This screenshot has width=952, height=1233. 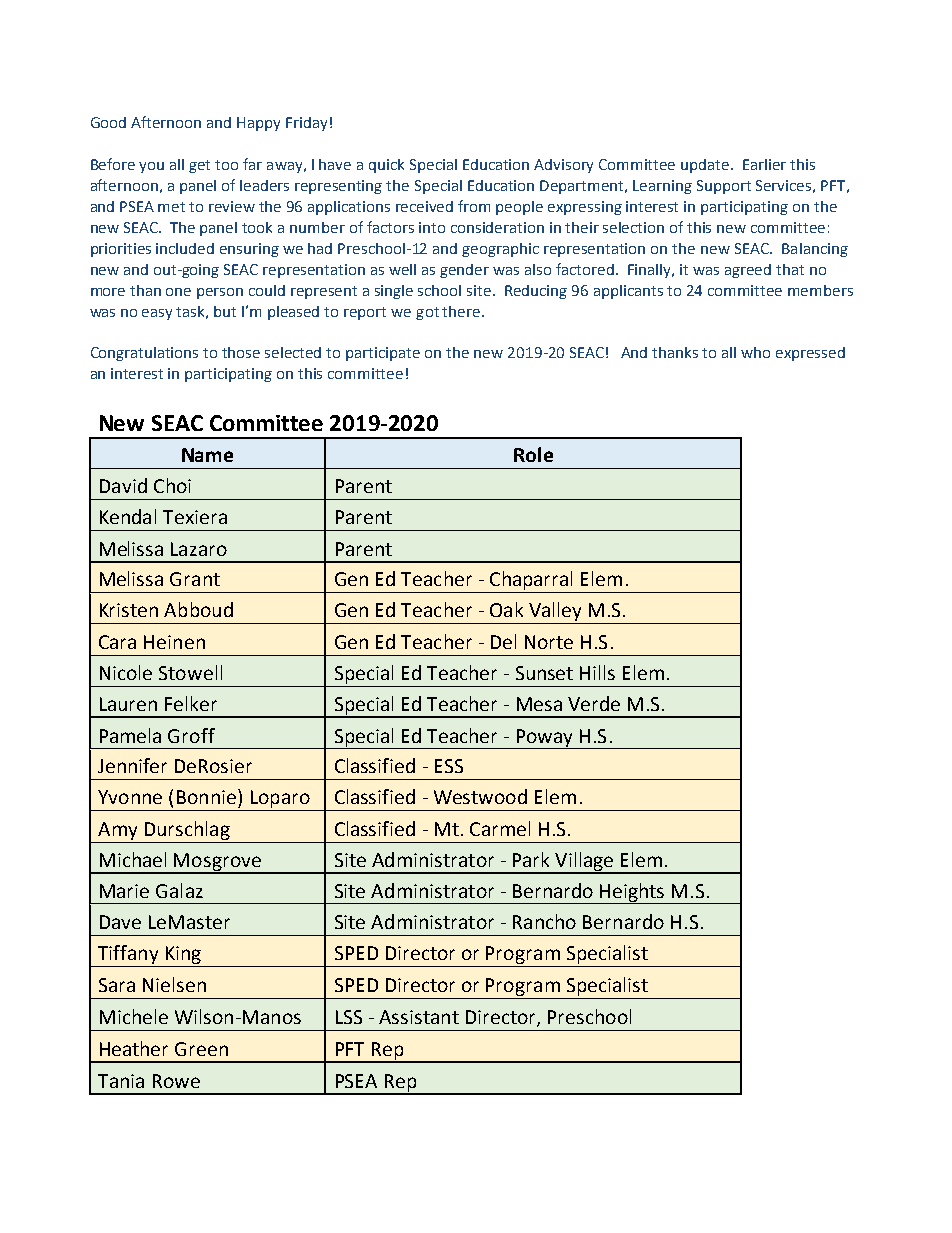 What do you see at coordinates (386, 166) in the screenshot?
I see `quick` at bounding box center [386, 166].
